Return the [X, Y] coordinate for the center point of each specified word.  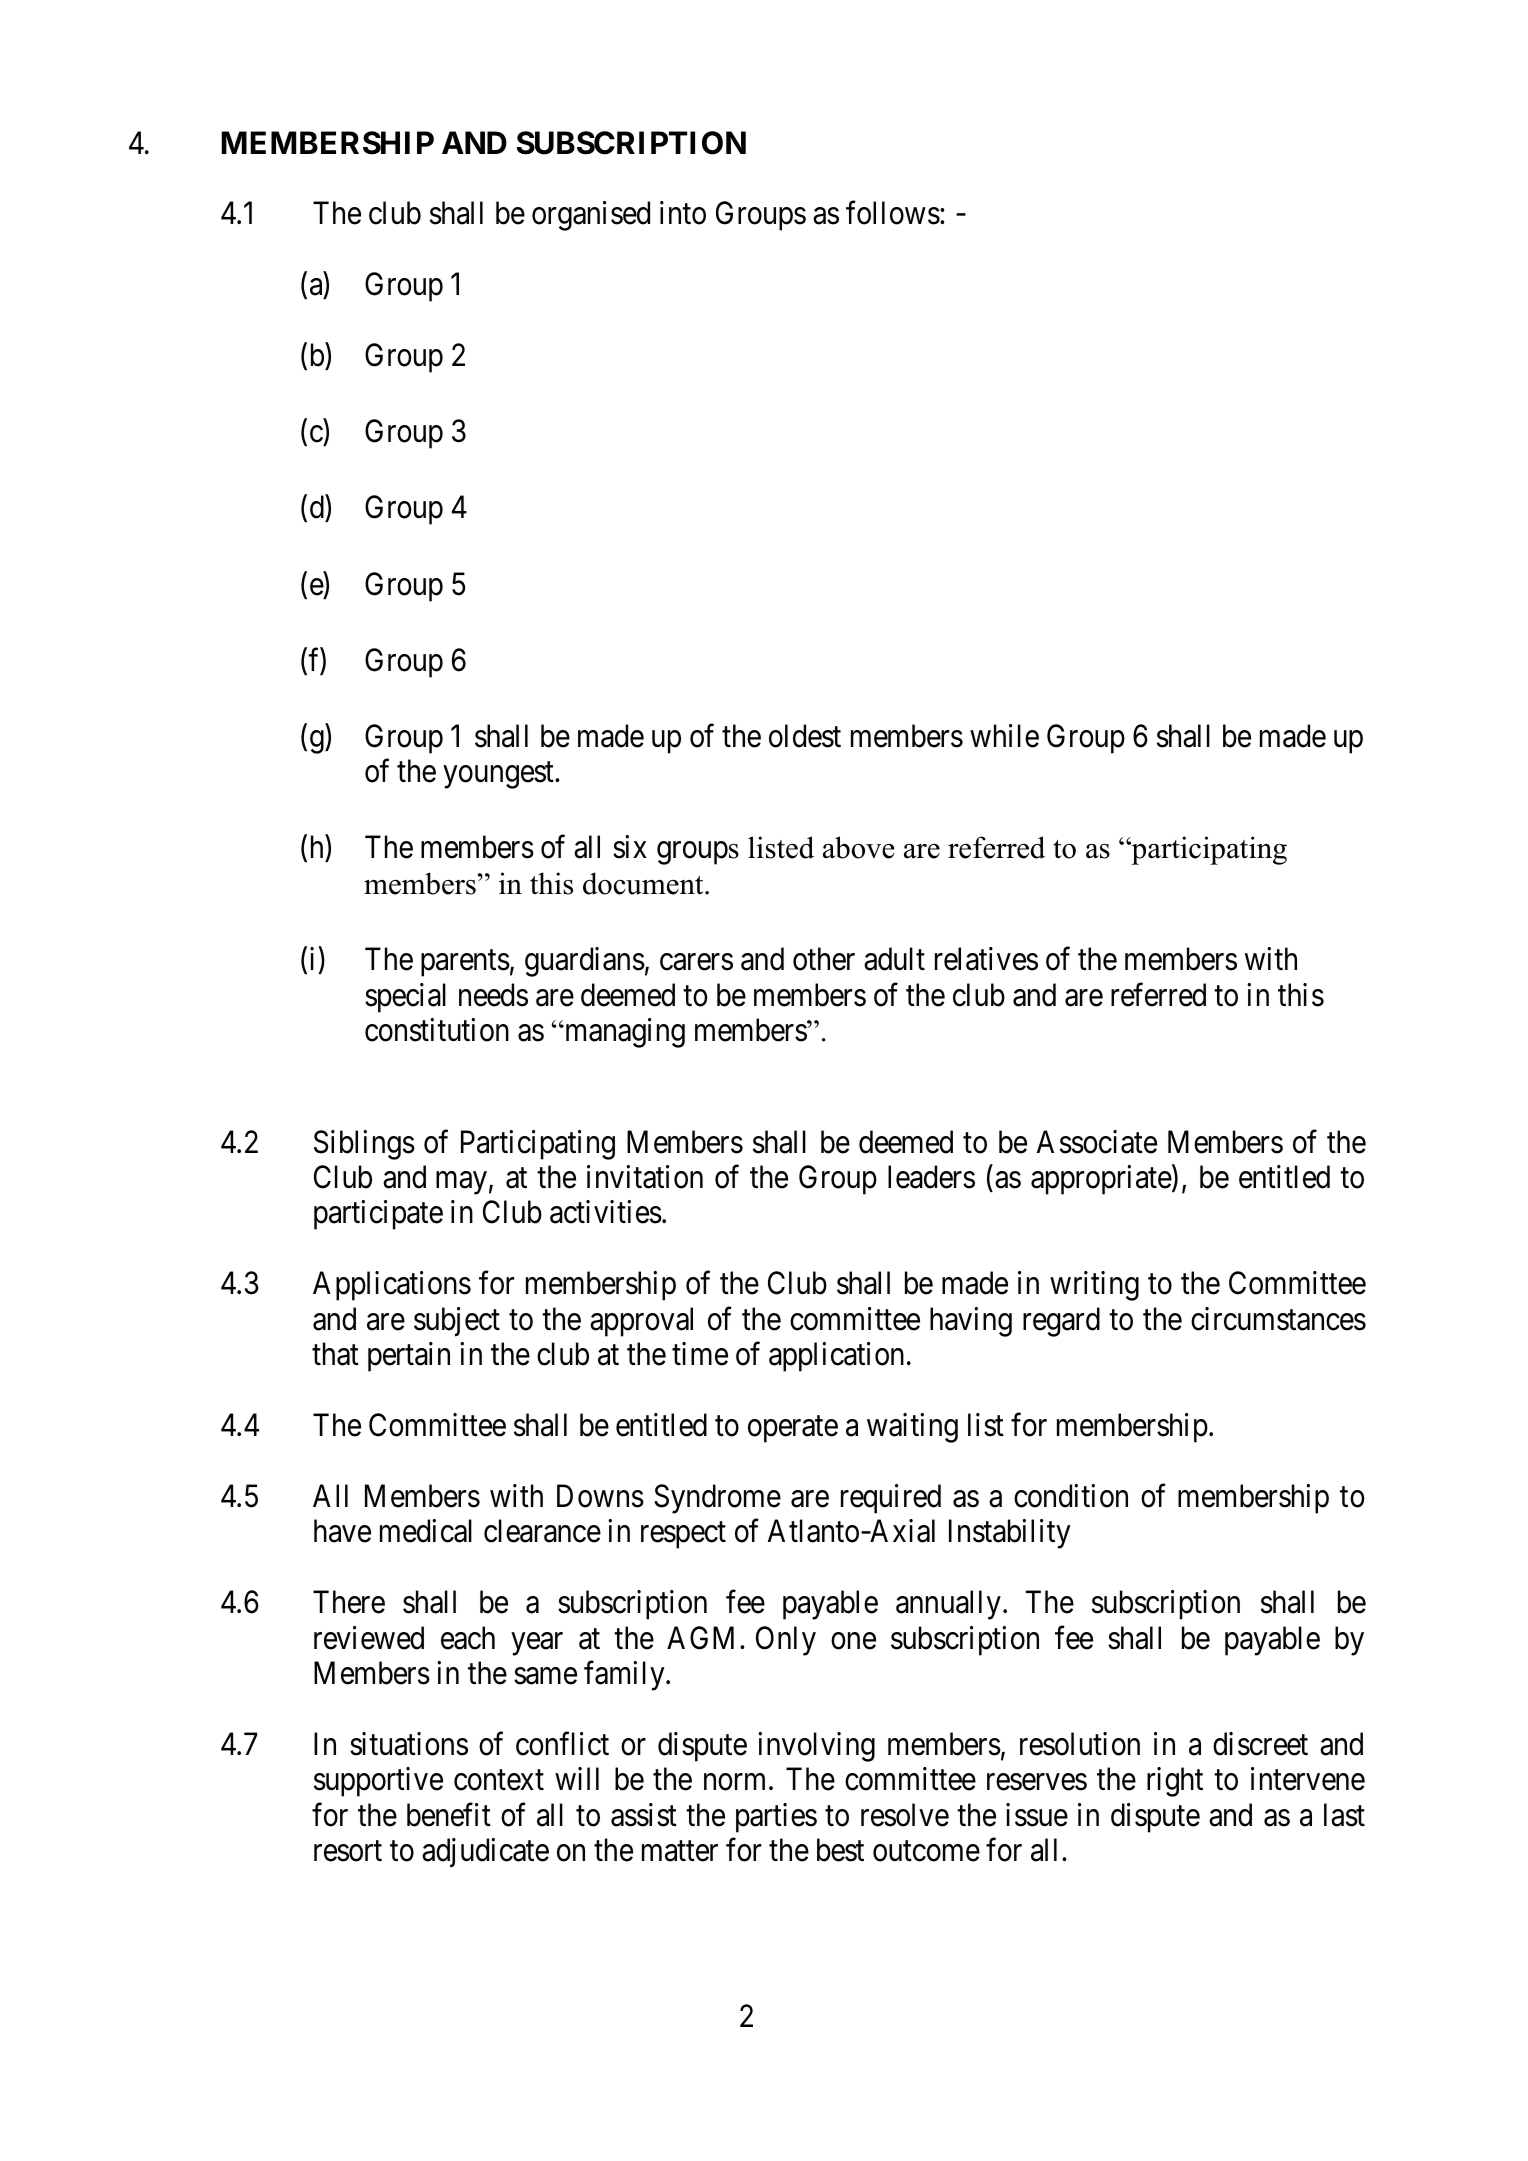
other [824, 959]
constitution [437, 1030]
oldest [805, 736]
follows [893, 213]
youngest [499, 775]
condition [1071, 1496]
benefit [449, 1815]
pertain [409, 1357]
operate [793, 1429]
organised [591, 216]
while [1004, 736]
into [683, 213]
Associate [1097, 1142]
